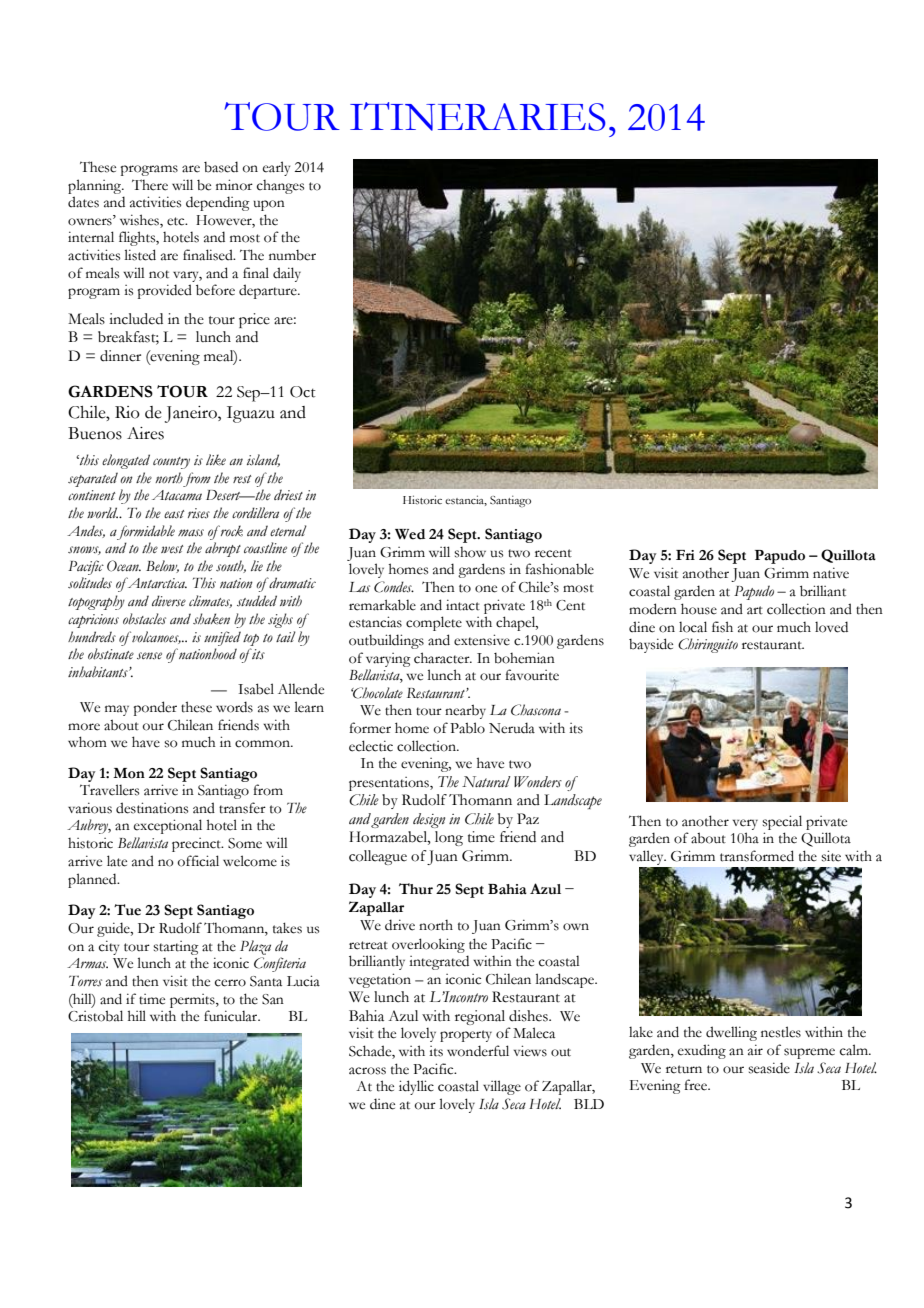 The image size is (924, 1308). Describe the element at coordinates (463, 605) in the screenshot. I see `intact` at that location.
